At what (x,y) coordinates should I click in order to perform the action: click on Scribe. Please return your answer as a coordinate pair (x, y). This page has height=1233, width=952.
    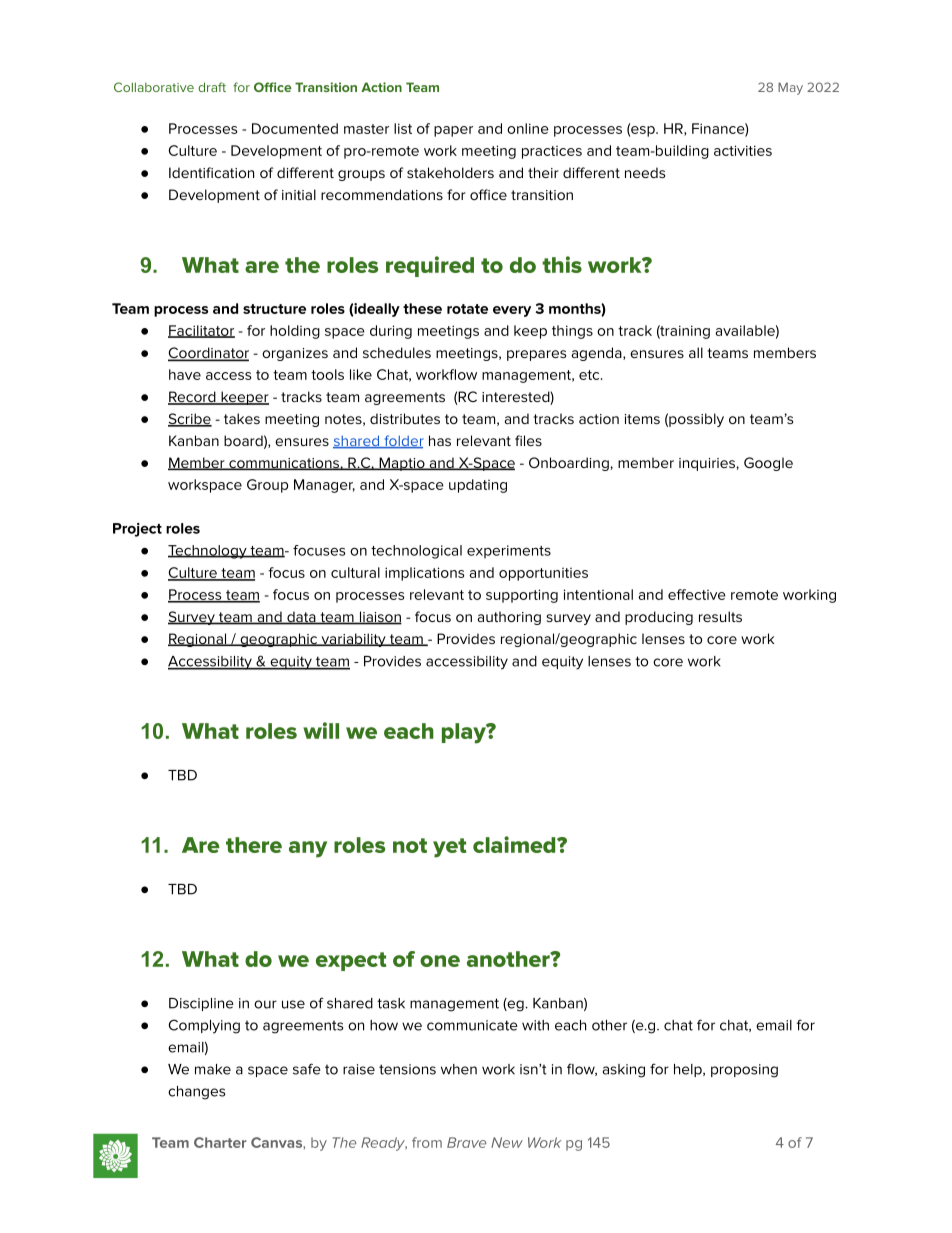
    Looking at the image, I should click on (190, 420).
